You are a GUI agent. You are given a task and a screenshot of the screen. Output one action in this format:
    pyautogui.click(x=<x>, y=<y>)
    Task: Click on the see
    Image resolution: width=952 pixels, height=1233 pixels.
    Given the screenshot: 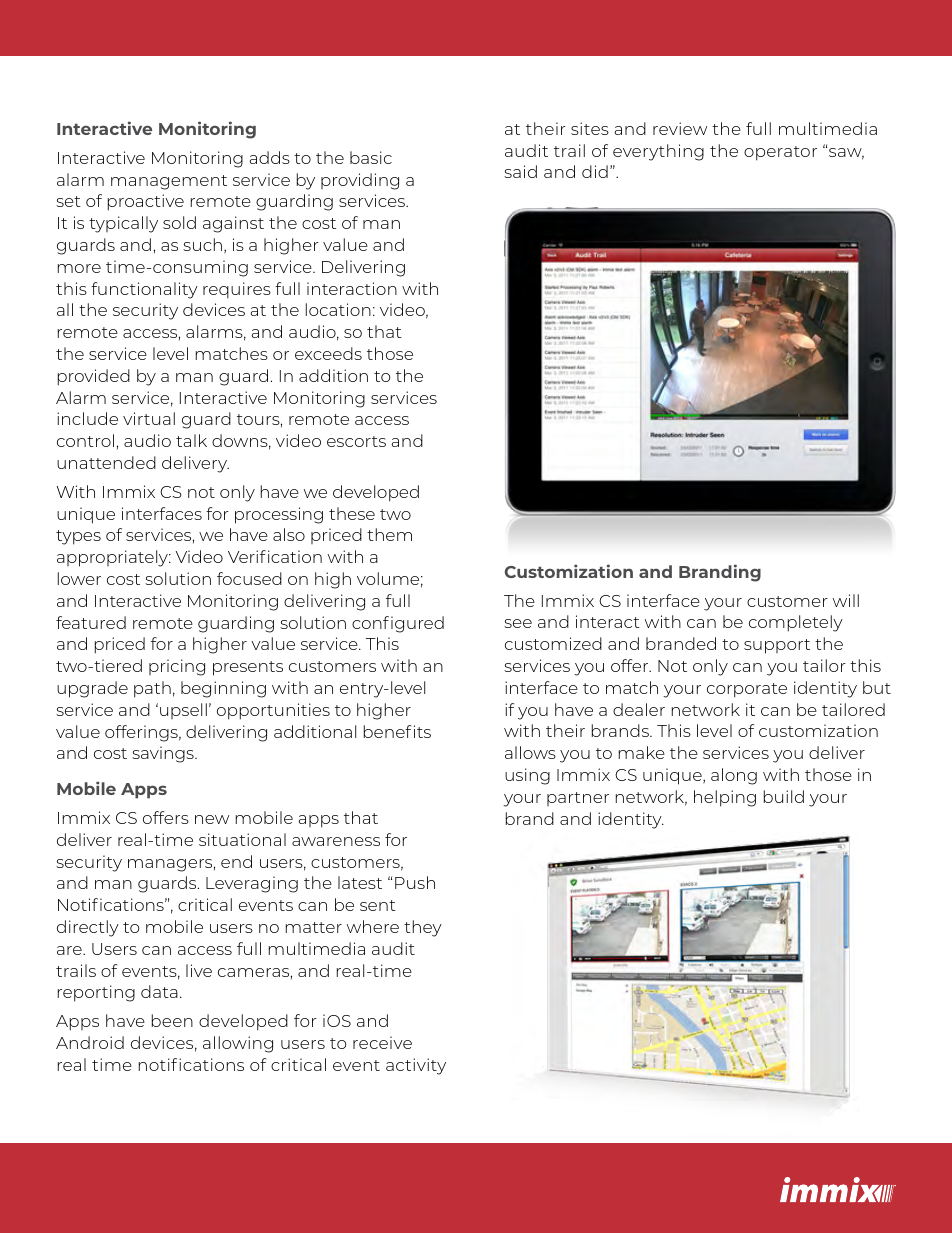 What is the action you would take?
    pyautogui.click(x=518, y=623)
